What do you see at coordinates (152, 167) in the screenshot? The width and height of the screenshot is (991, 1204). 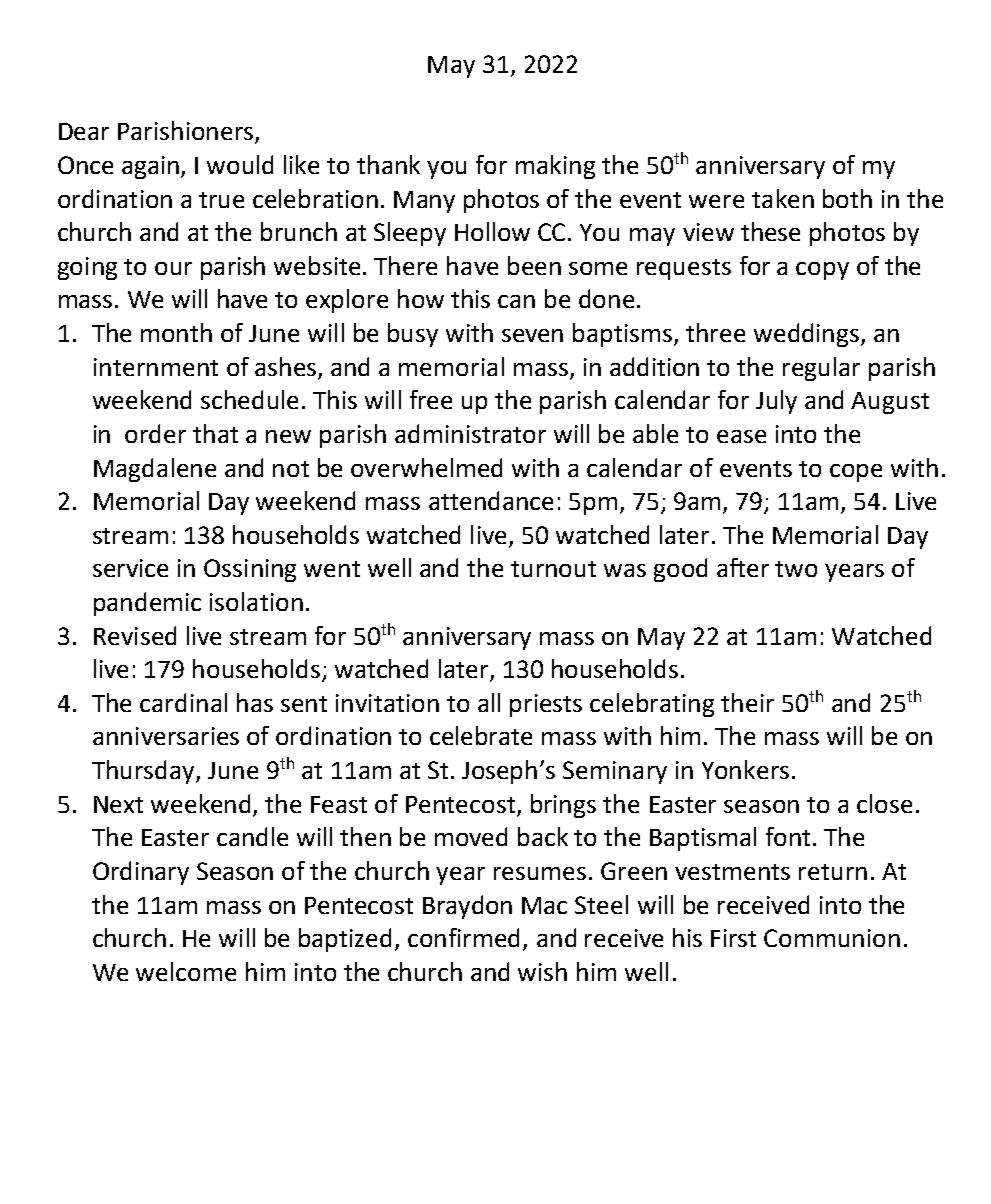 I see `again` at bounding box center [152, 167].
